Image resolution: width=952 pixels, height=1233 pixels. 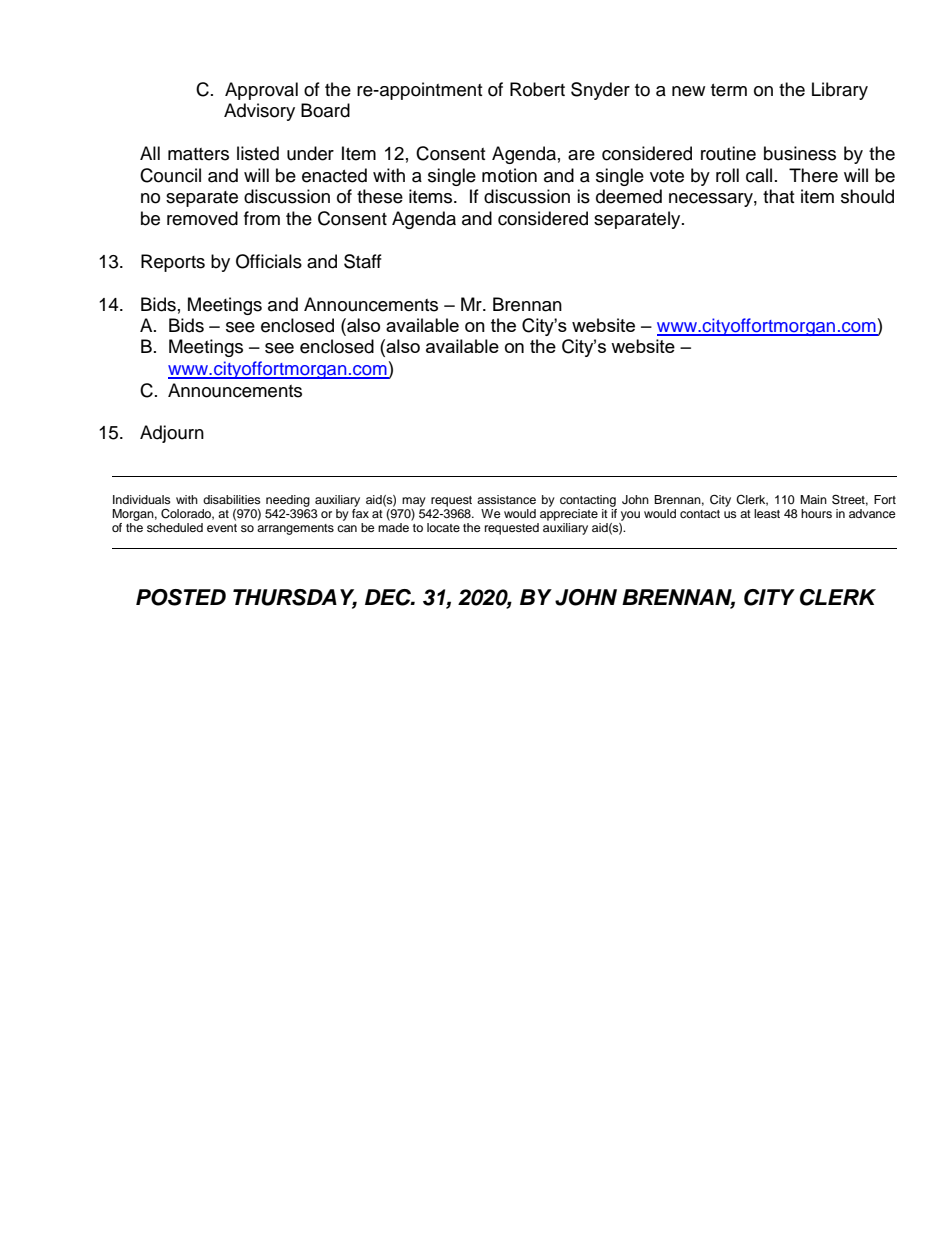 I want to click on Robert, so click(x=537, y=89).
